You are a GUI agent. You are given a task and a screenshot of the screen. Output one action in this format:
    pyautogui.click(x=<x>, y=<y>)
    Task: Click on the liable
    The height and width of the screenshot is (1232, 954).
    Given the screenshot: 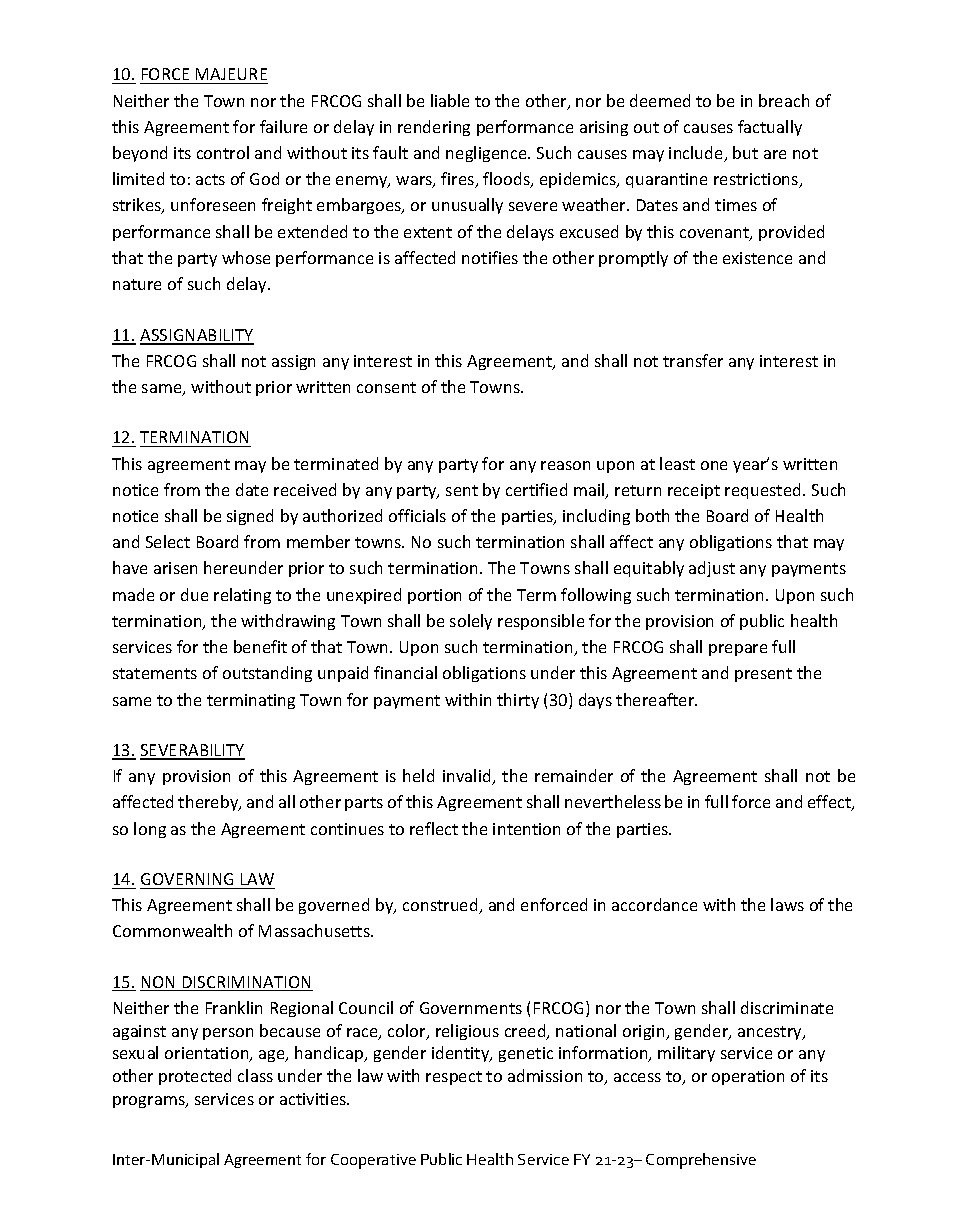 What is the action you would take?
    pyautogui.click(x=450, y=100)
